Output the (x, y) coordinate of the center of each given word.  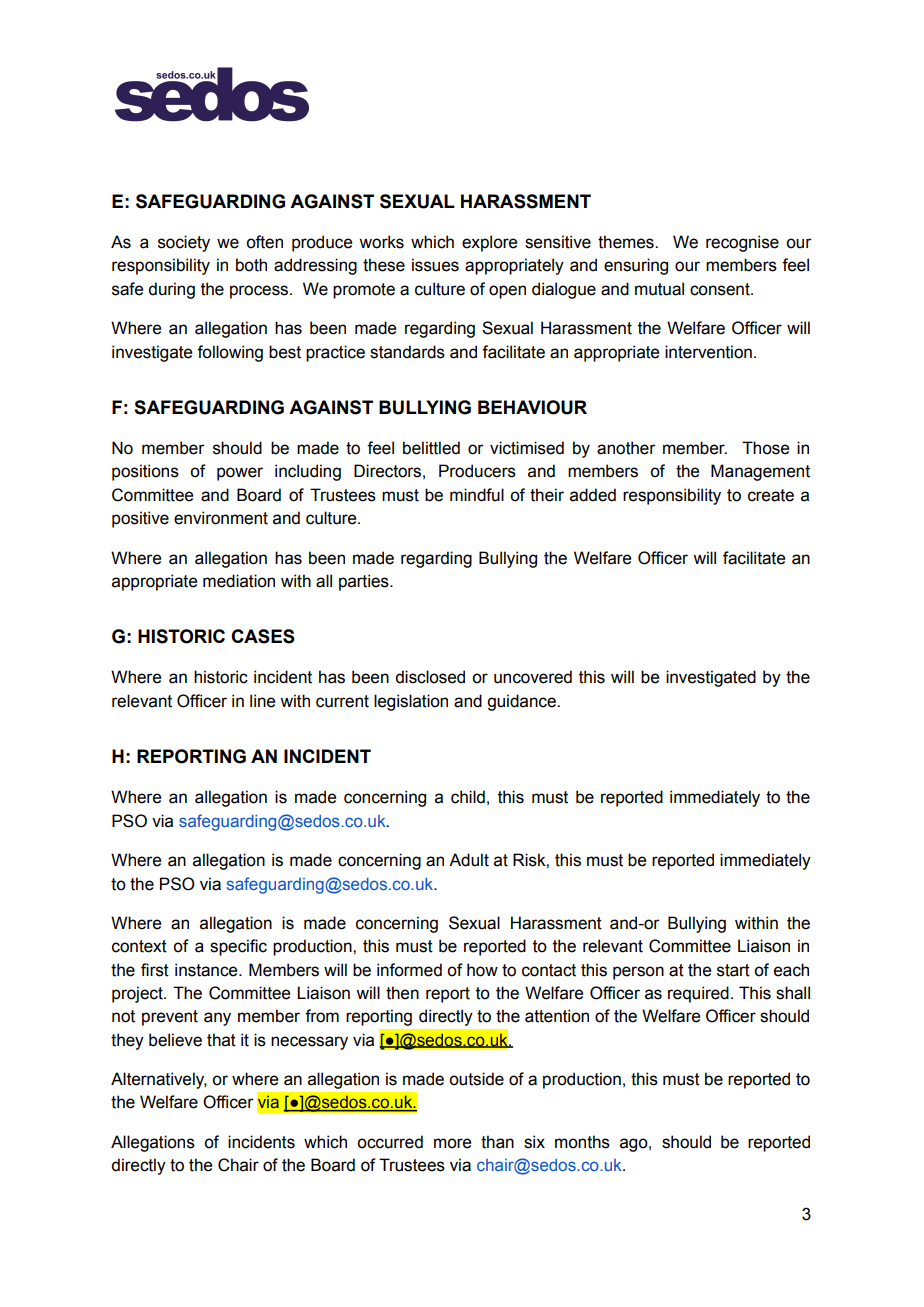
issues (435, 265)
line (262, 701)
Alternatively (159, 1080)
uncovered (533, 677)
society (184, 243)
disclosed (430, 677)
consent (721, 289)
